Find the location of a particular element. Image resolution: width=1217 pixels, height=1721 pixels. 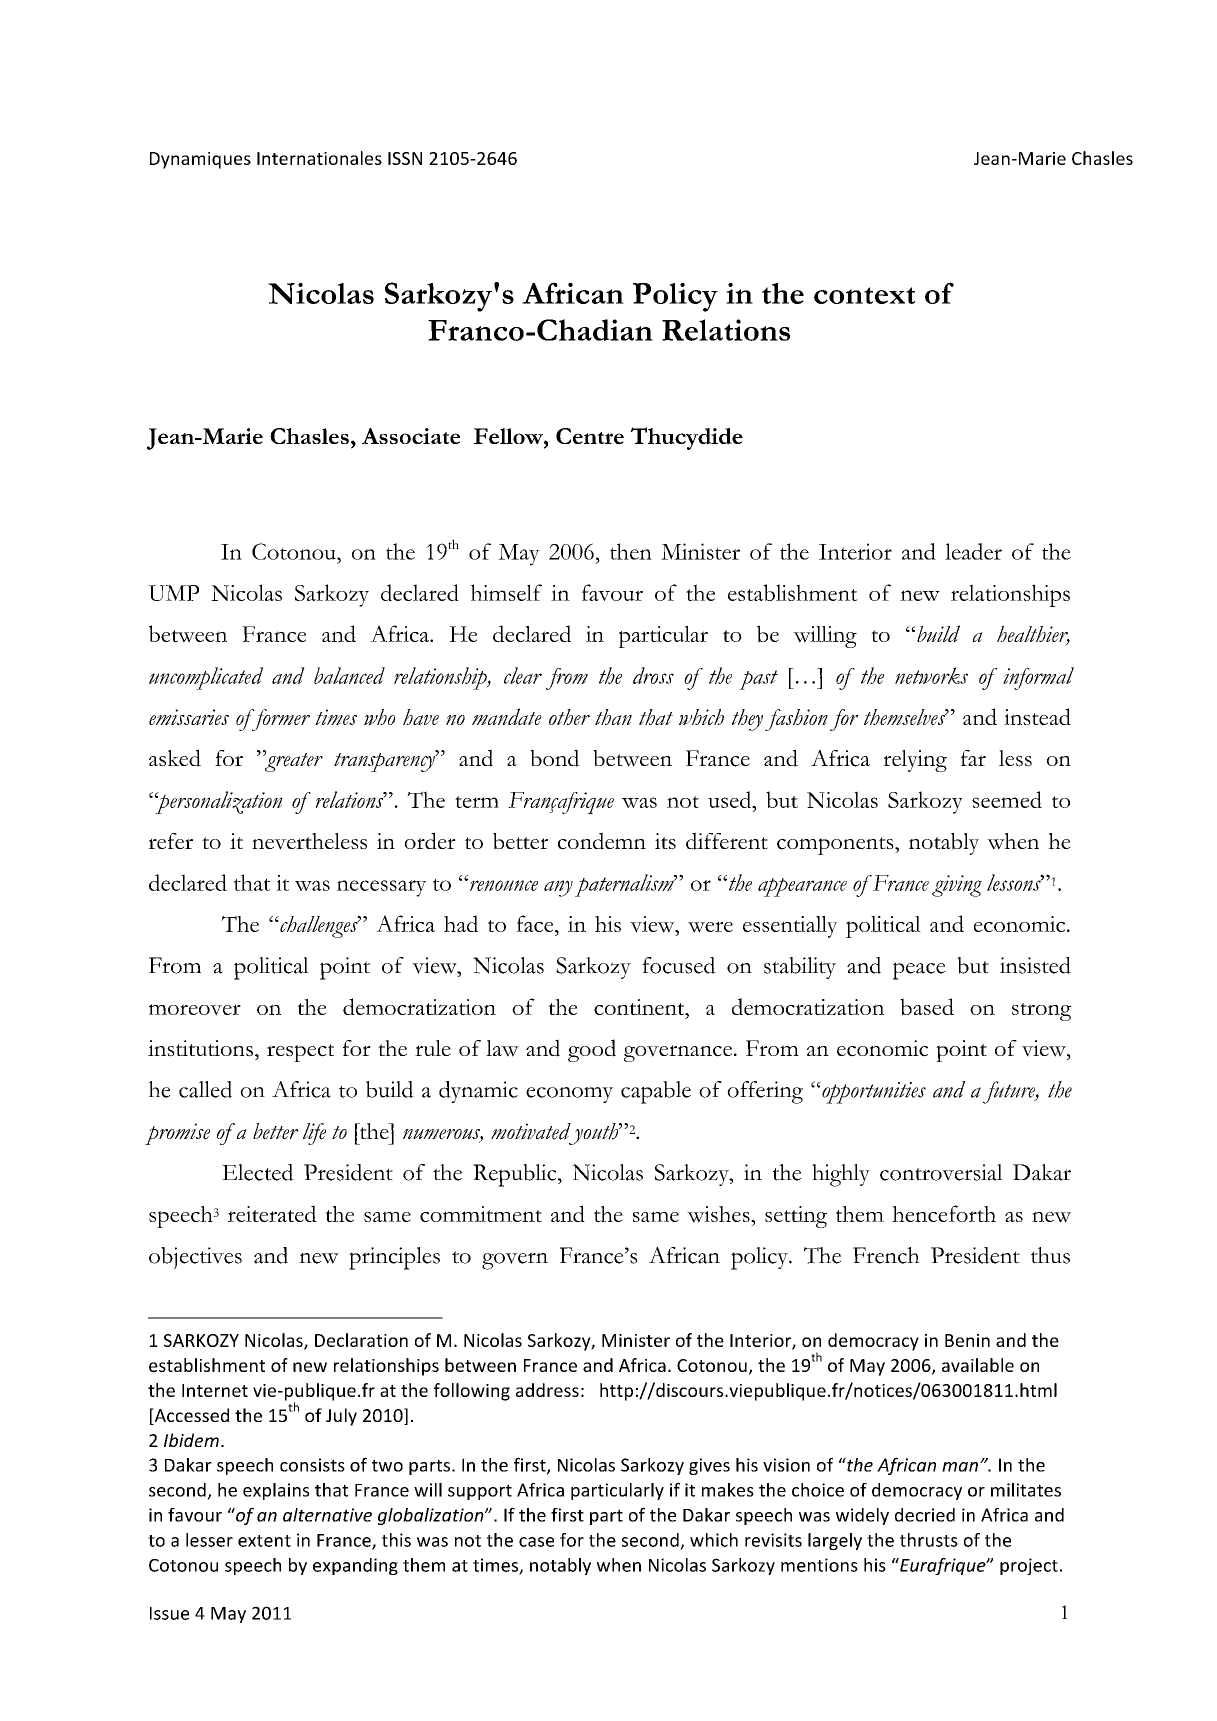

necessary is located at coordinates (382, 888).
